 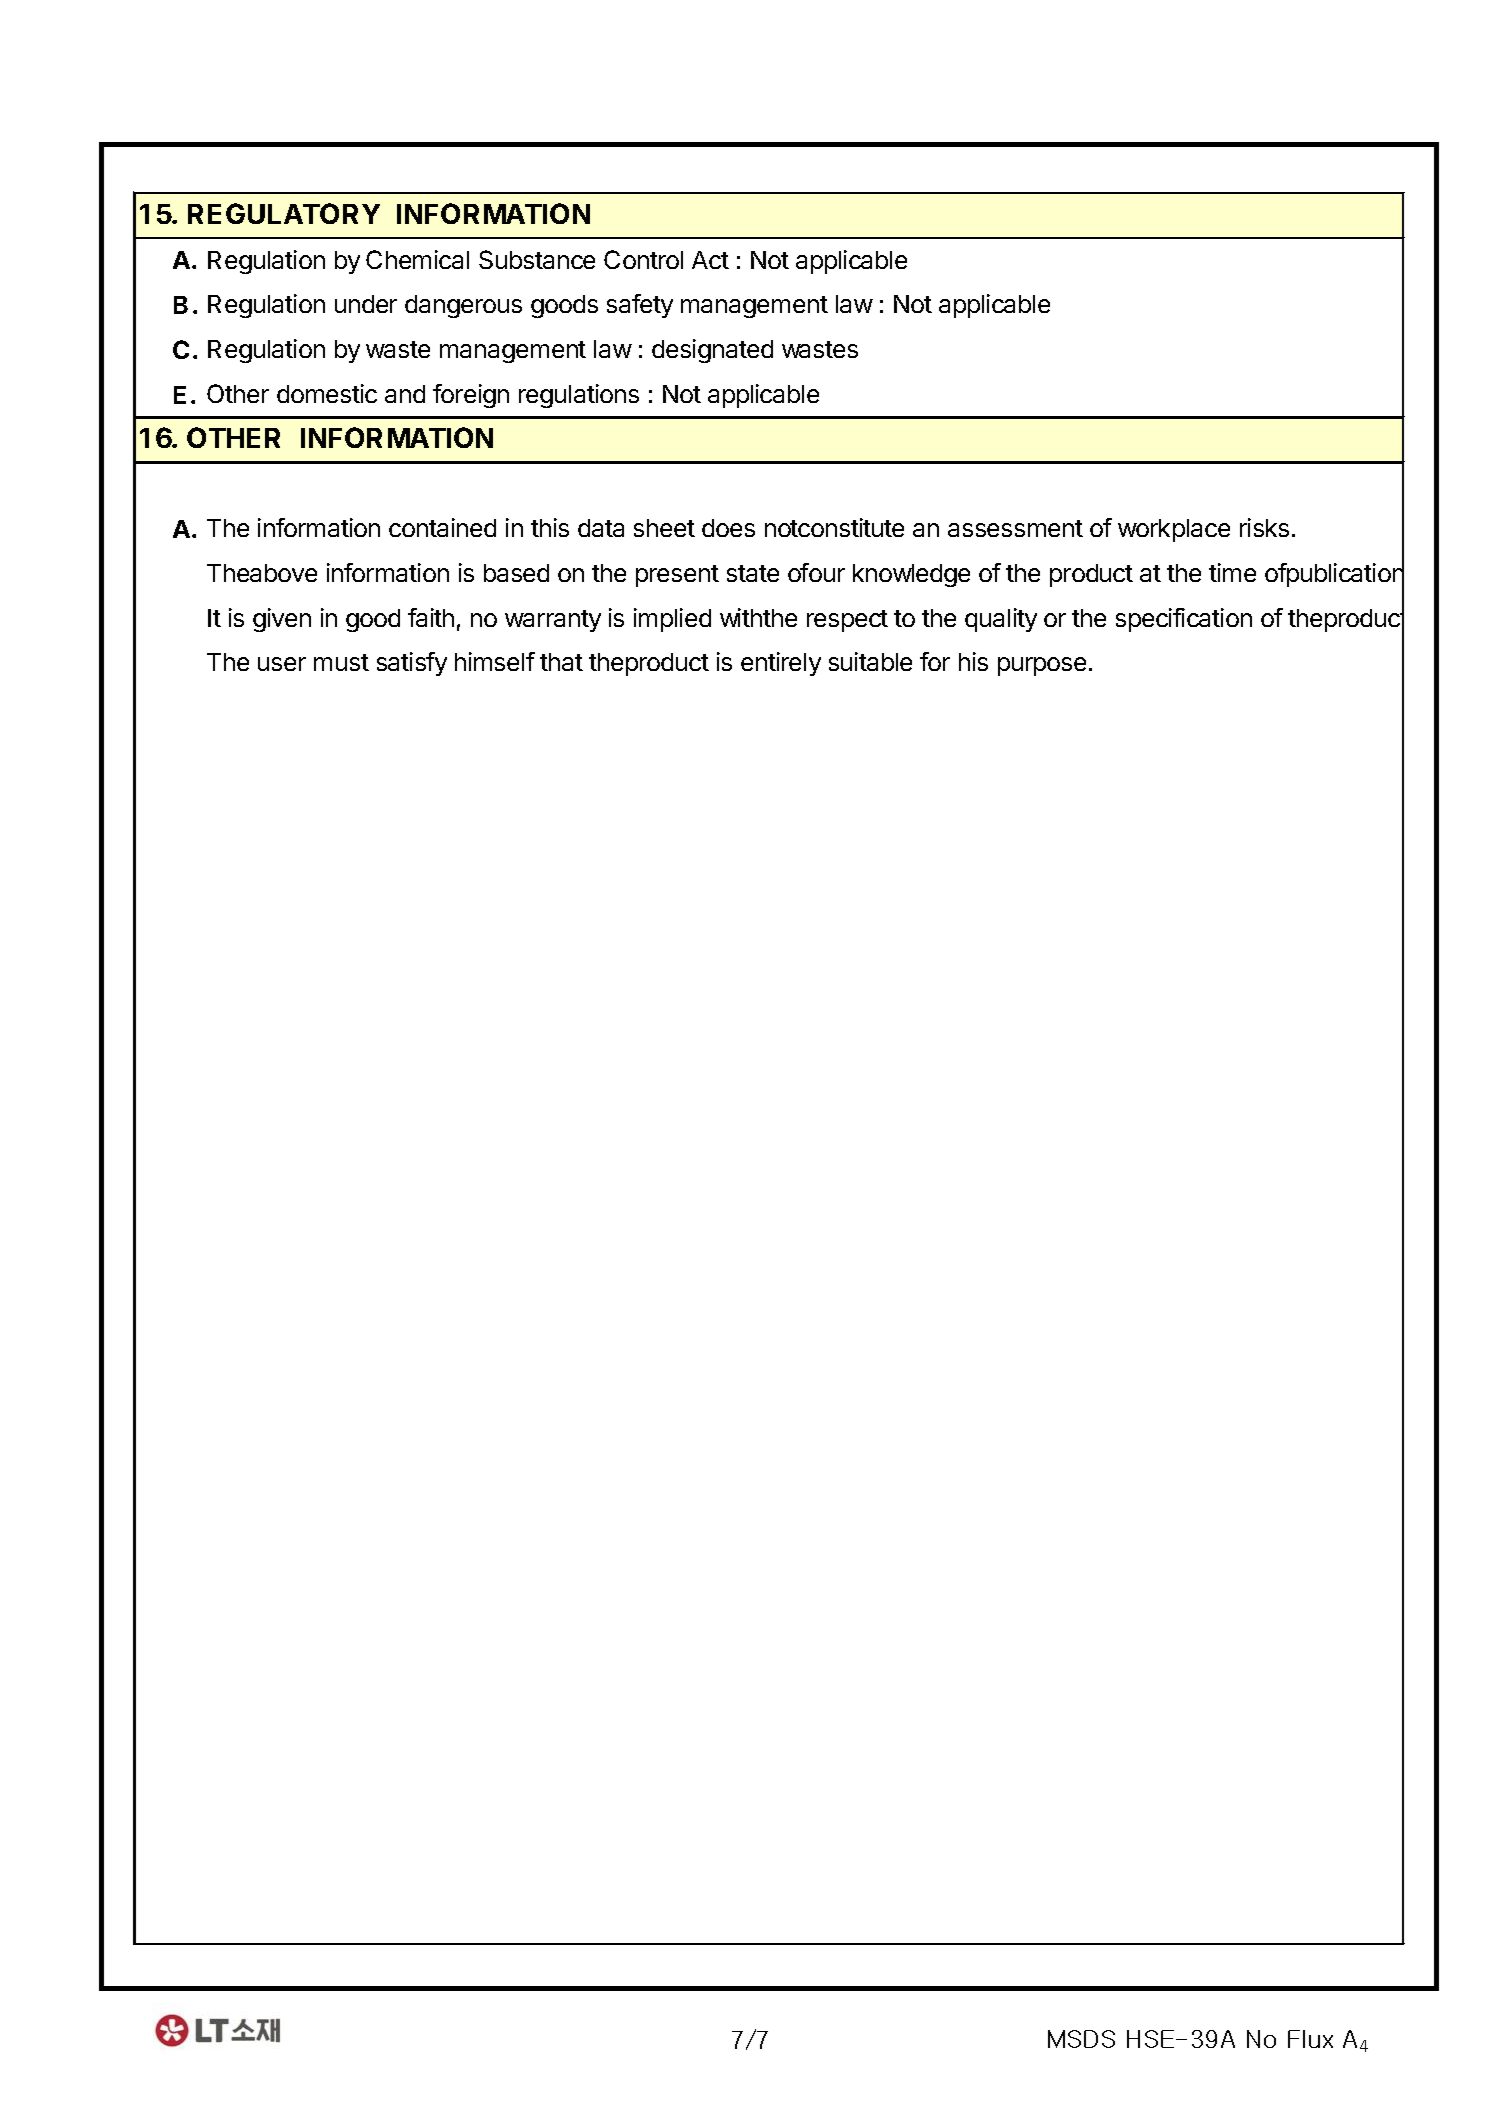 What do you see at coordinates (710, 260) in the screenshot?
I see `Act` at bounding box center [710, 260].
